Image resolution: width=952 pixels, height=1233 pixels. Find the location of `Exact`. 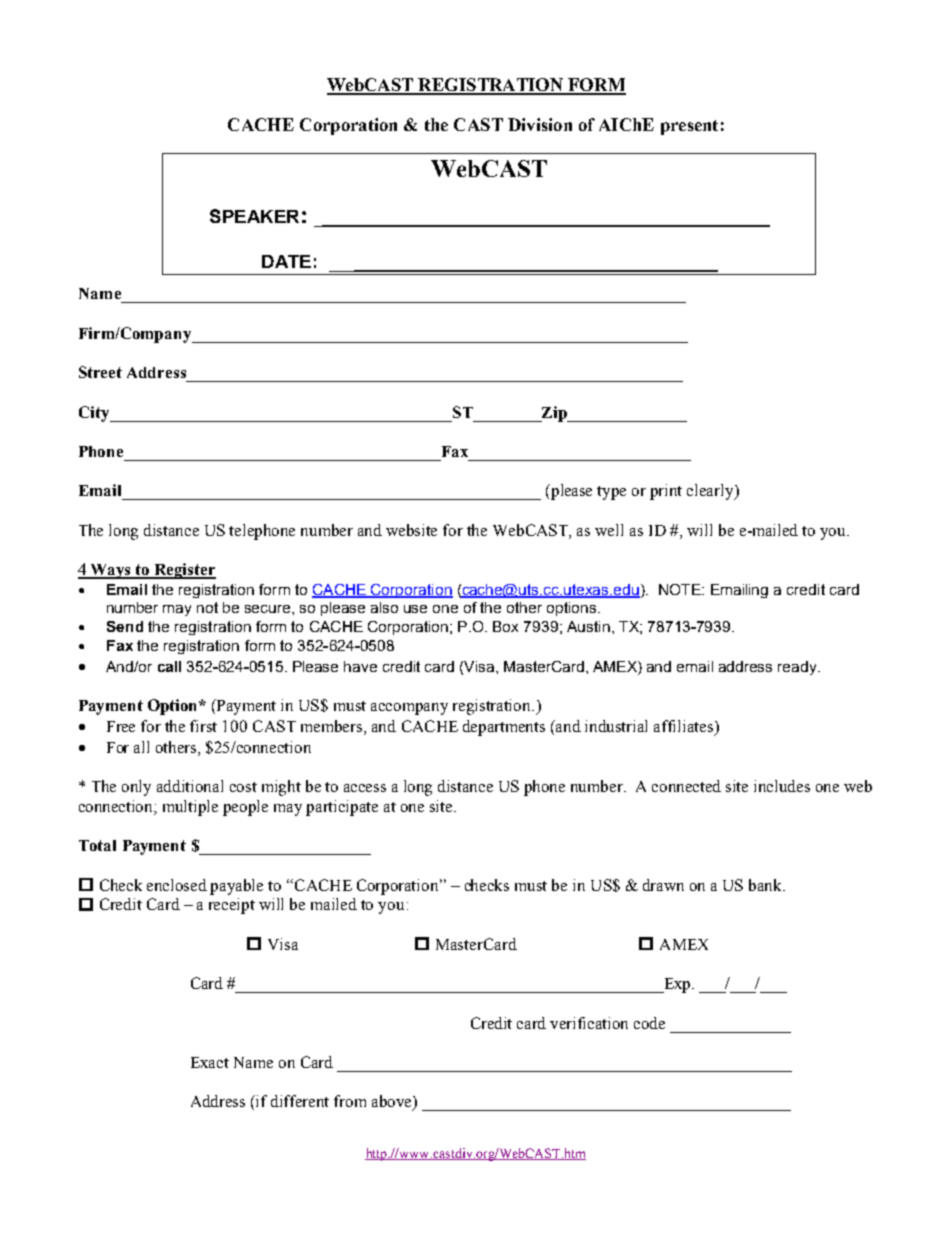

Exact is located at coordinates (210, 1062).
